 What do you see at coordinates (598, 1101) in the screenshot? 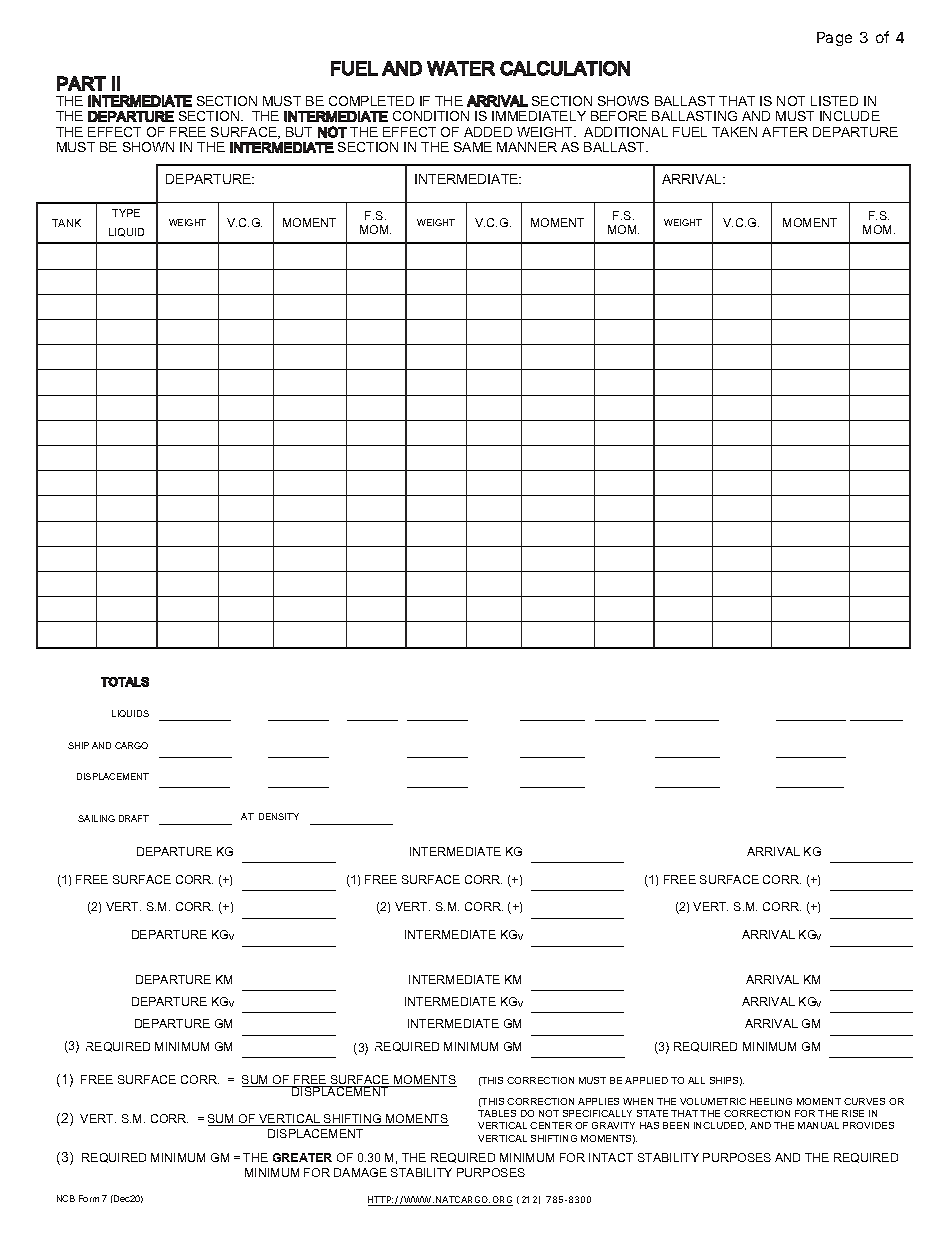
I see `APPLIES` at bounding box center [598, 1101].
